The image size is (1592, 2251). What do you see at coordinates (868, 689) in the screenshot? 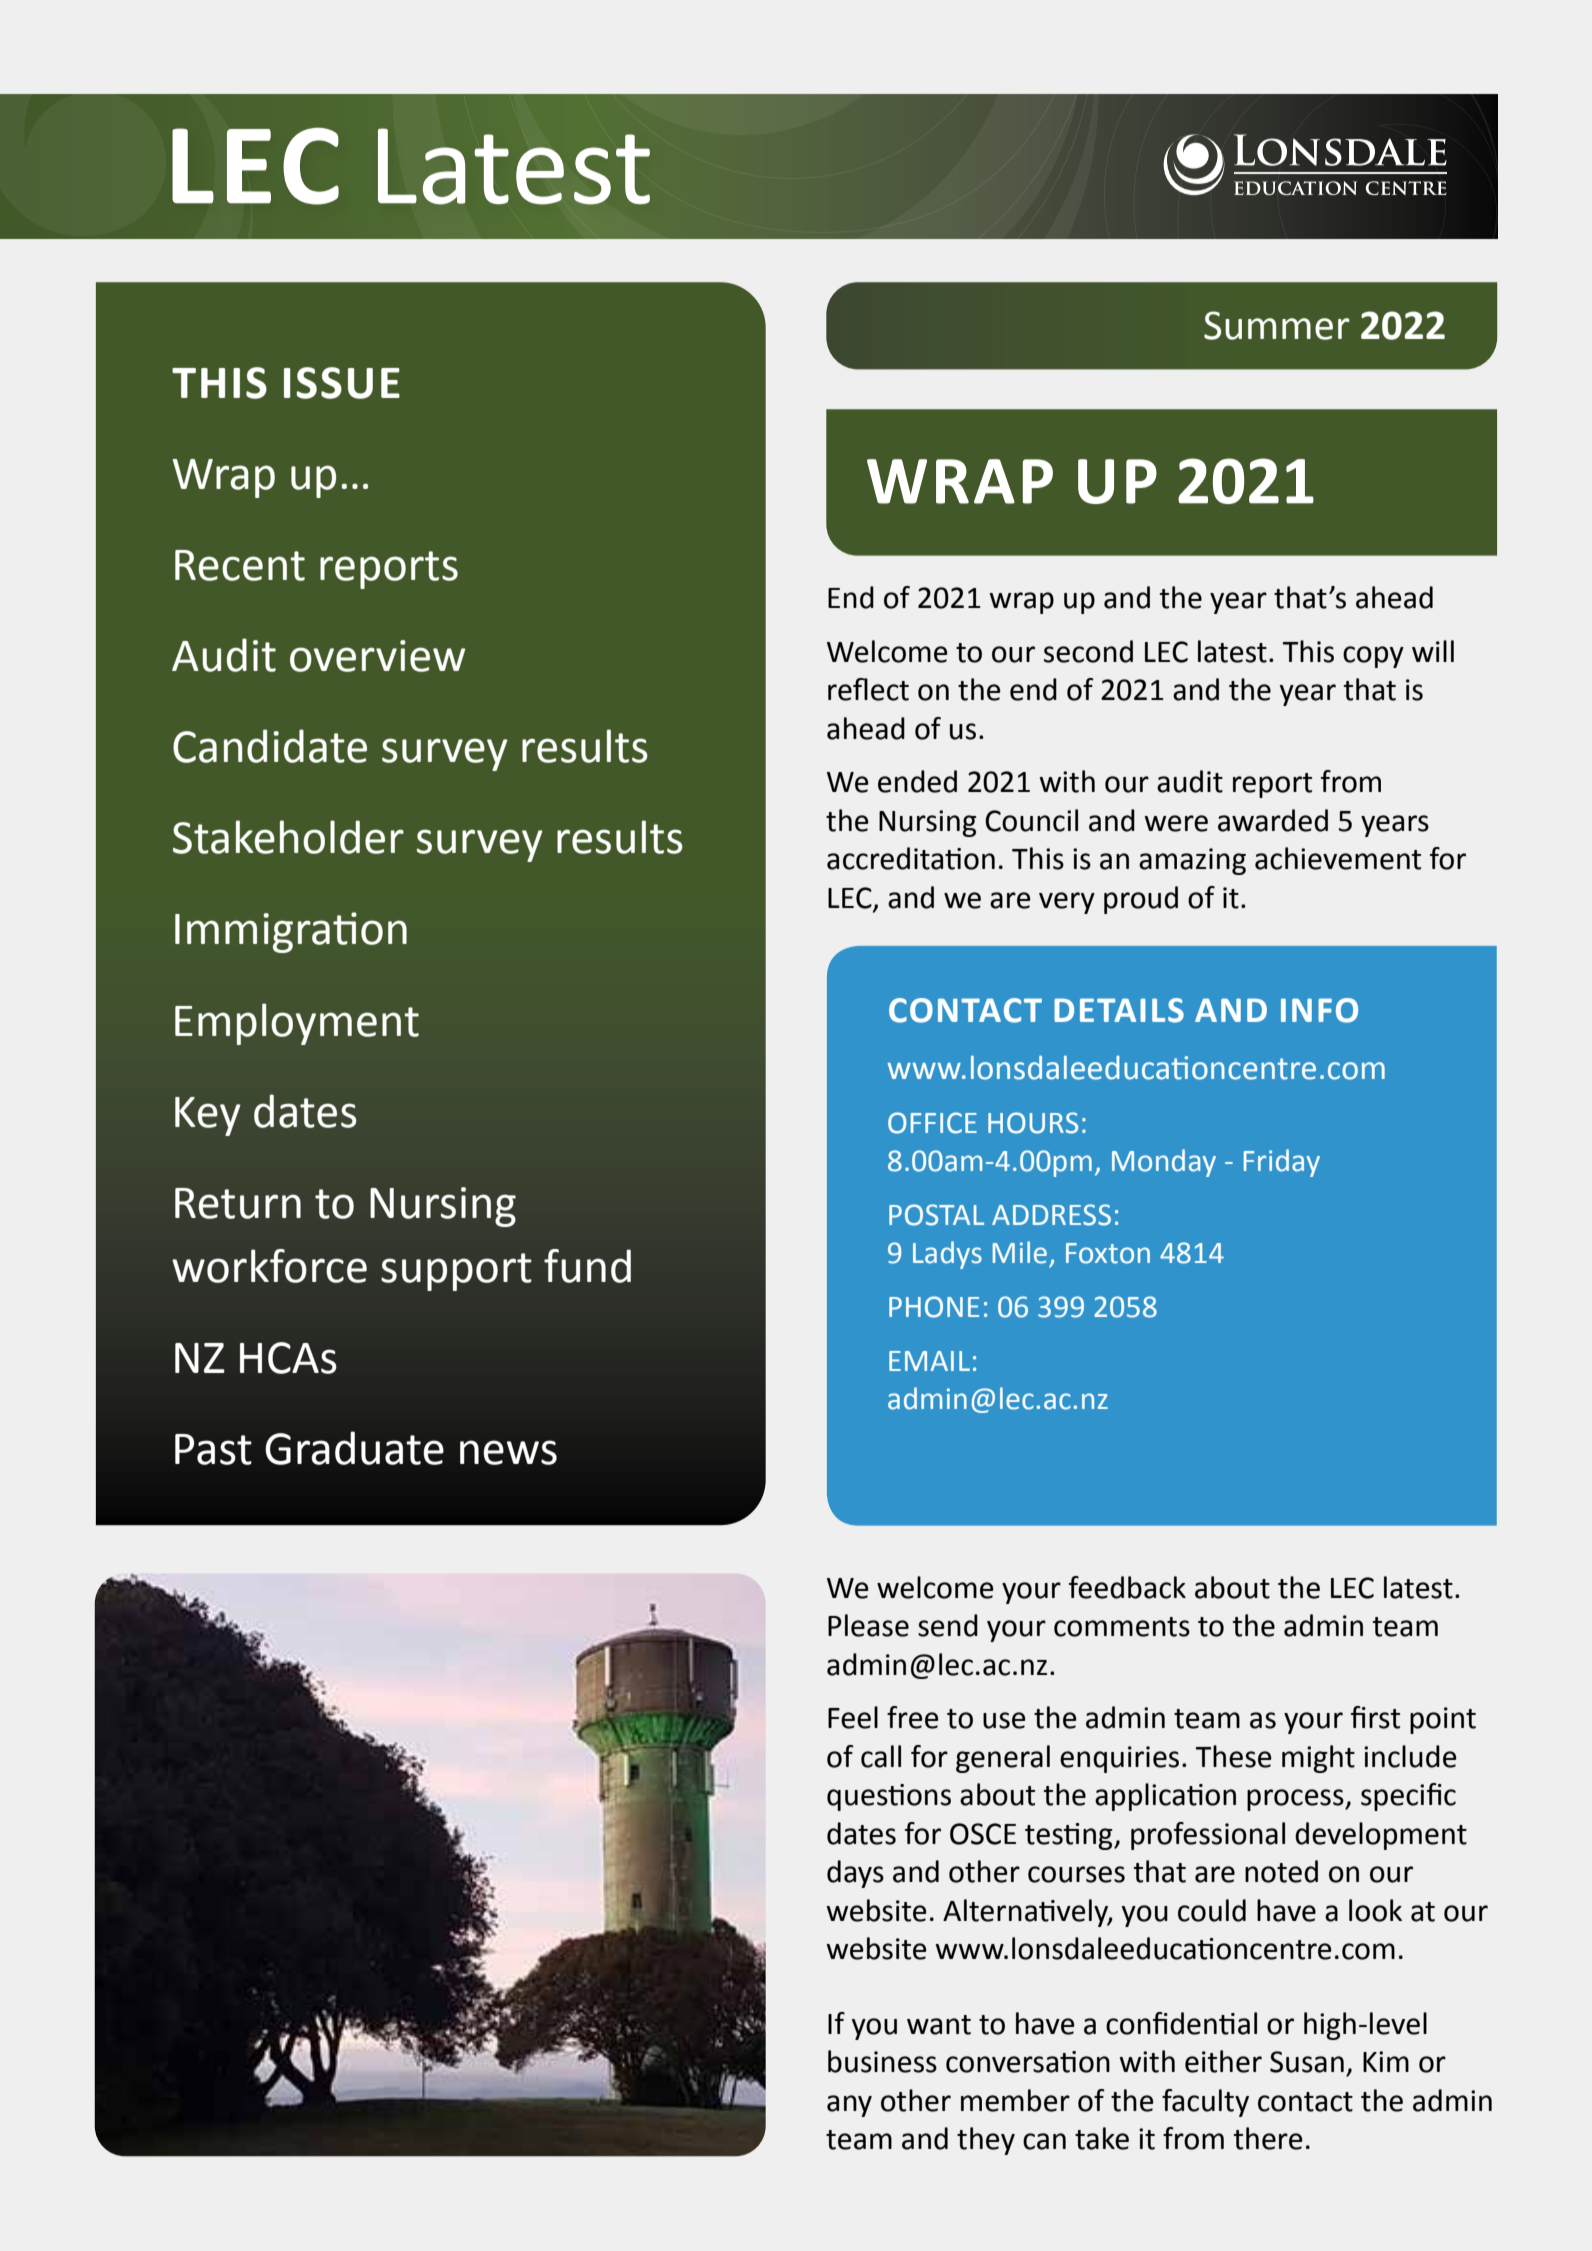
I see `reflect` at bounding box center [868, 689].
